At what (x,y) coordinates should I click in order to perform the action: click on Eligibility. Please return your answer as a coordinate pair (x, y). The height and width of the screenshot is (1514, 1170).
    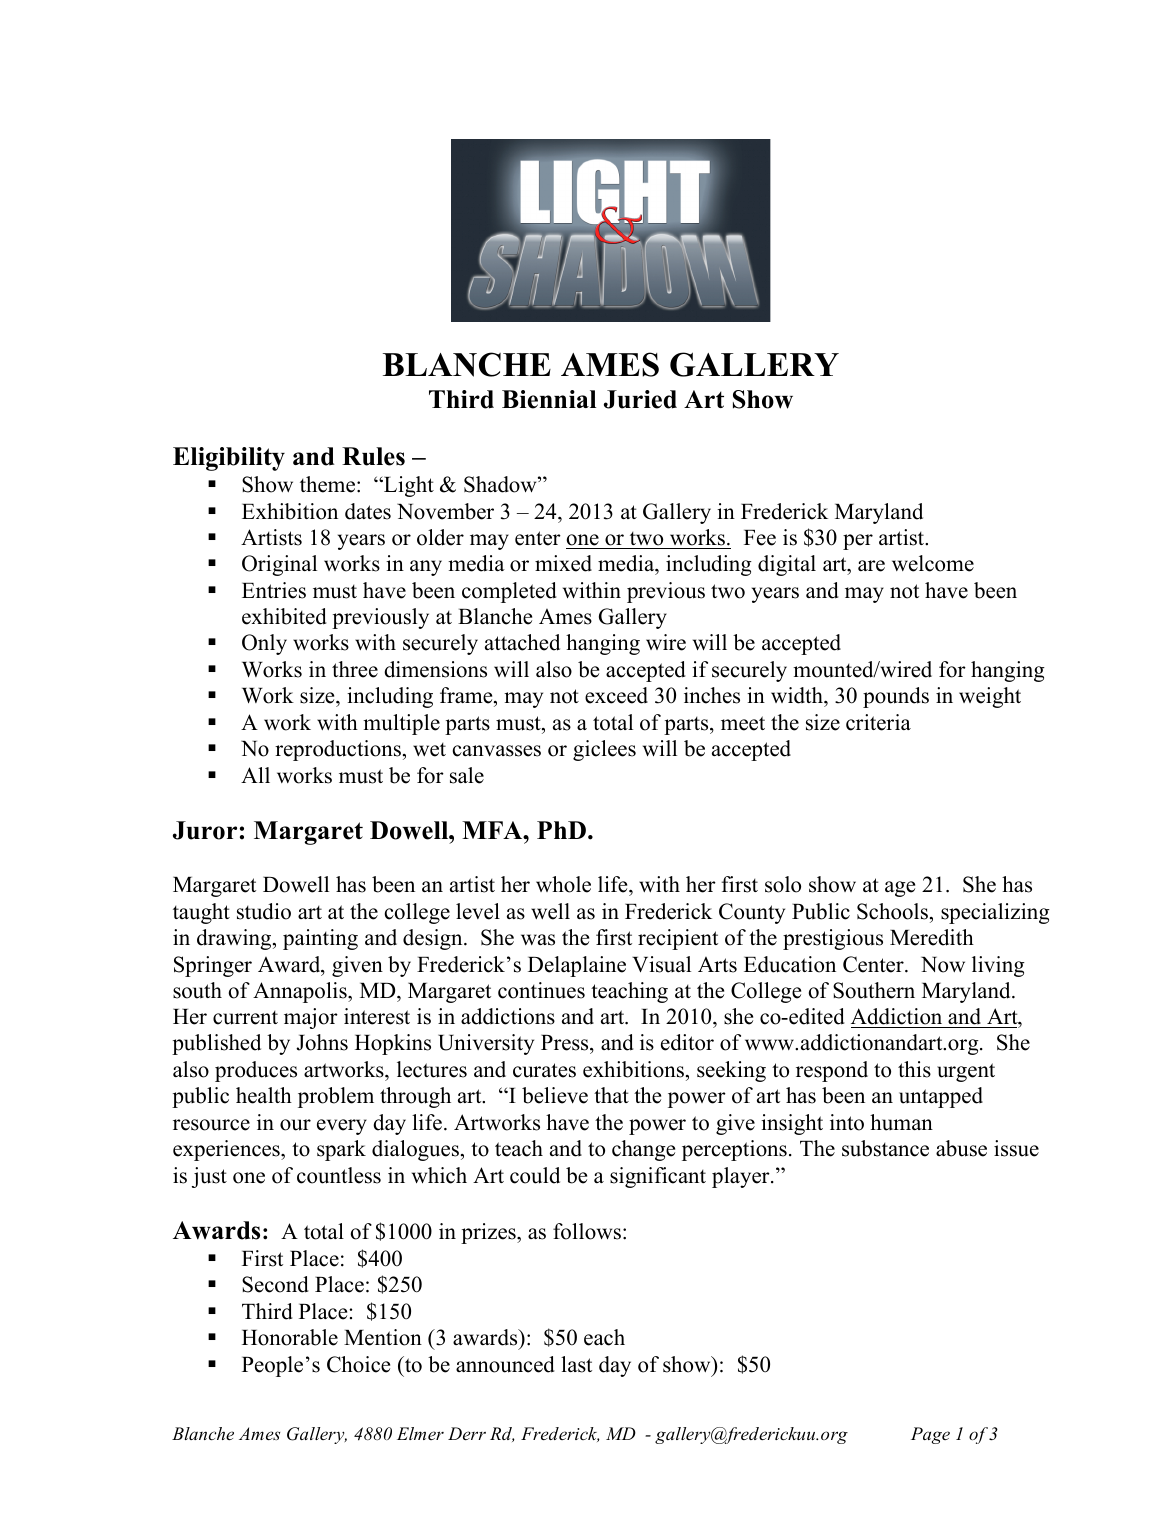
    Looking at the image, I should click on (229, 459).
